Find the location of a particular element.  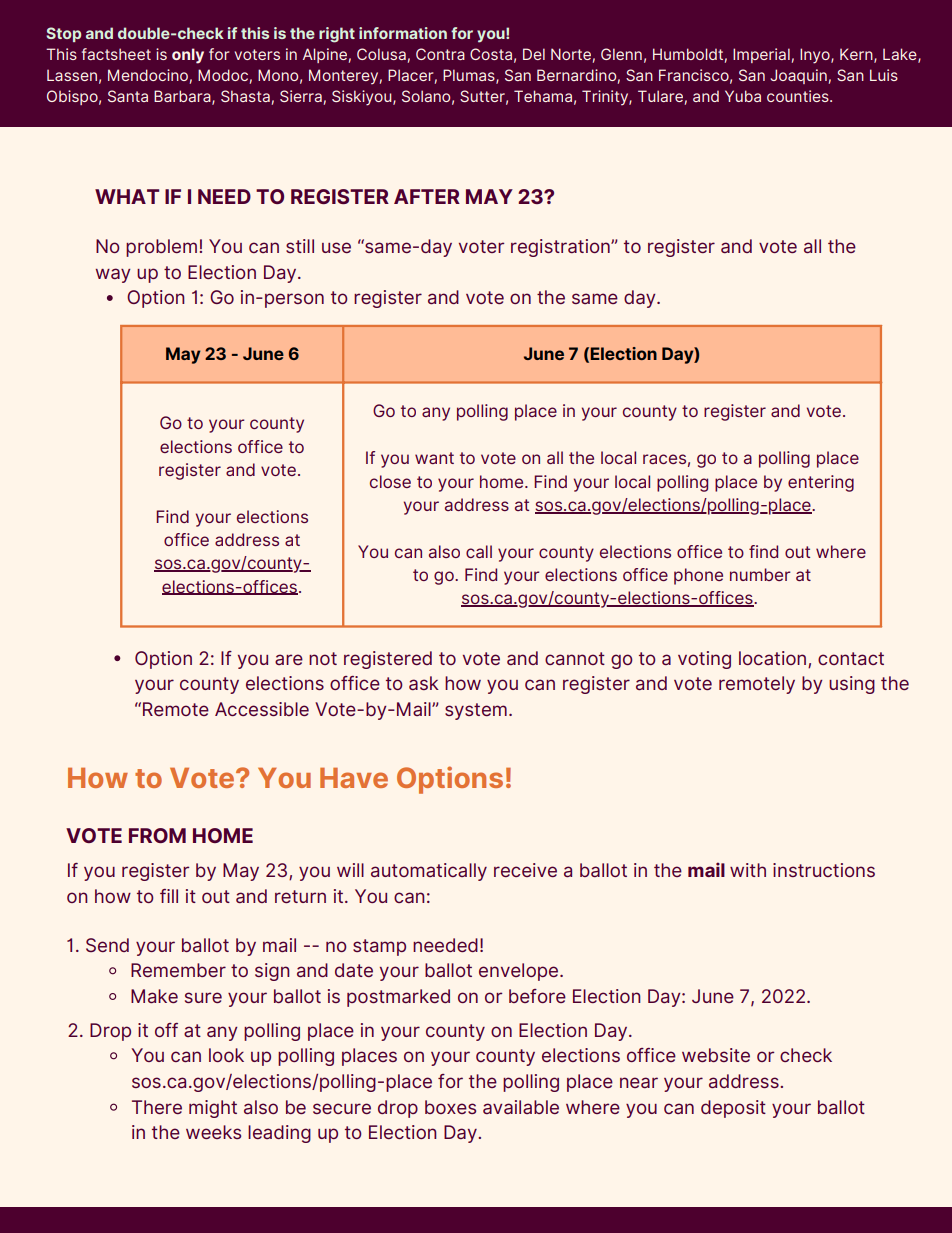

FROM is located at coordinates (157, 835).
